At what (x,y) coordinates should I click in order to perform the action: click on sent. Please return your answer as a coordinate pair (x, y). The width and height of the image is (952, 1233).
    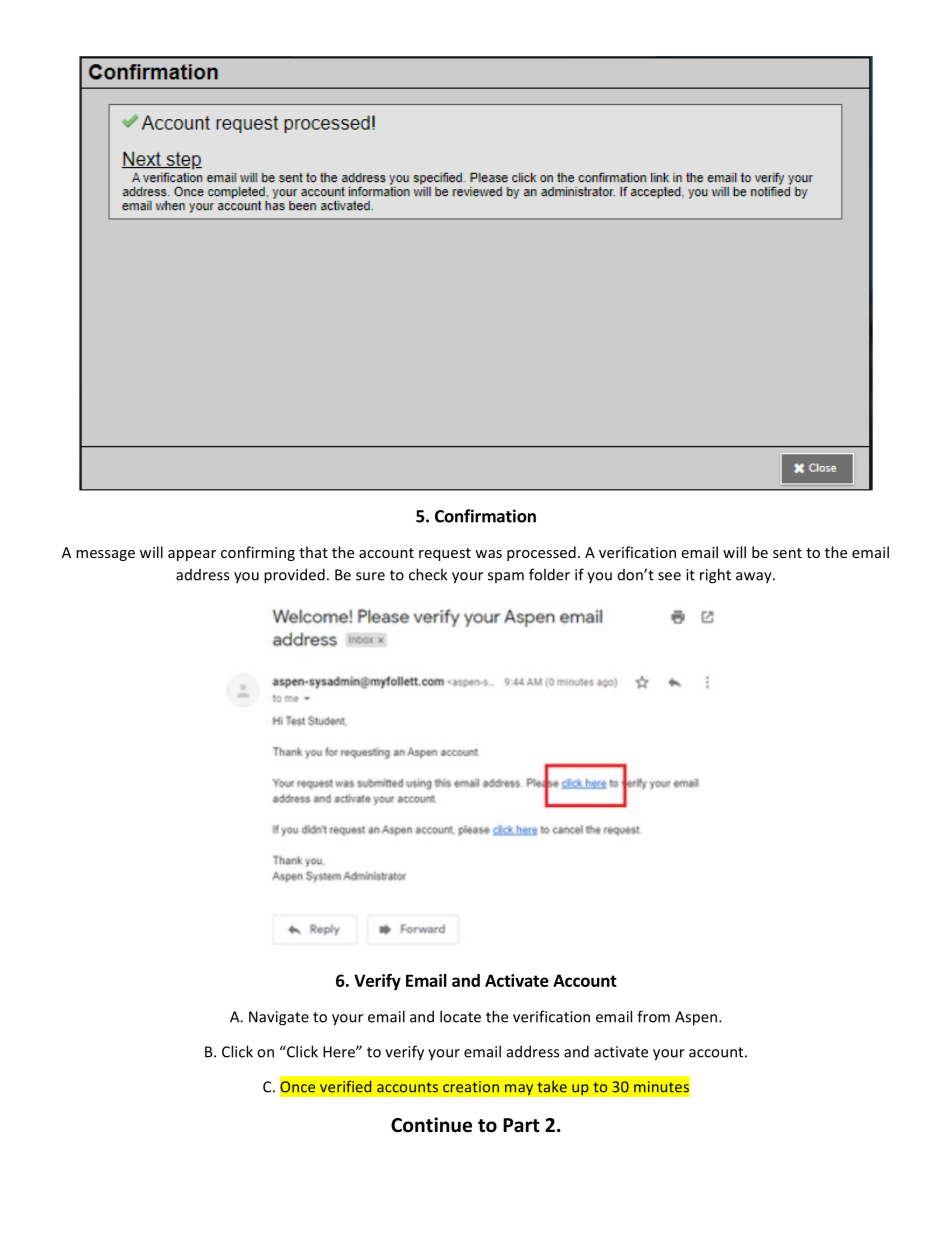
    Looking at the image, I should click on (787, 553).
